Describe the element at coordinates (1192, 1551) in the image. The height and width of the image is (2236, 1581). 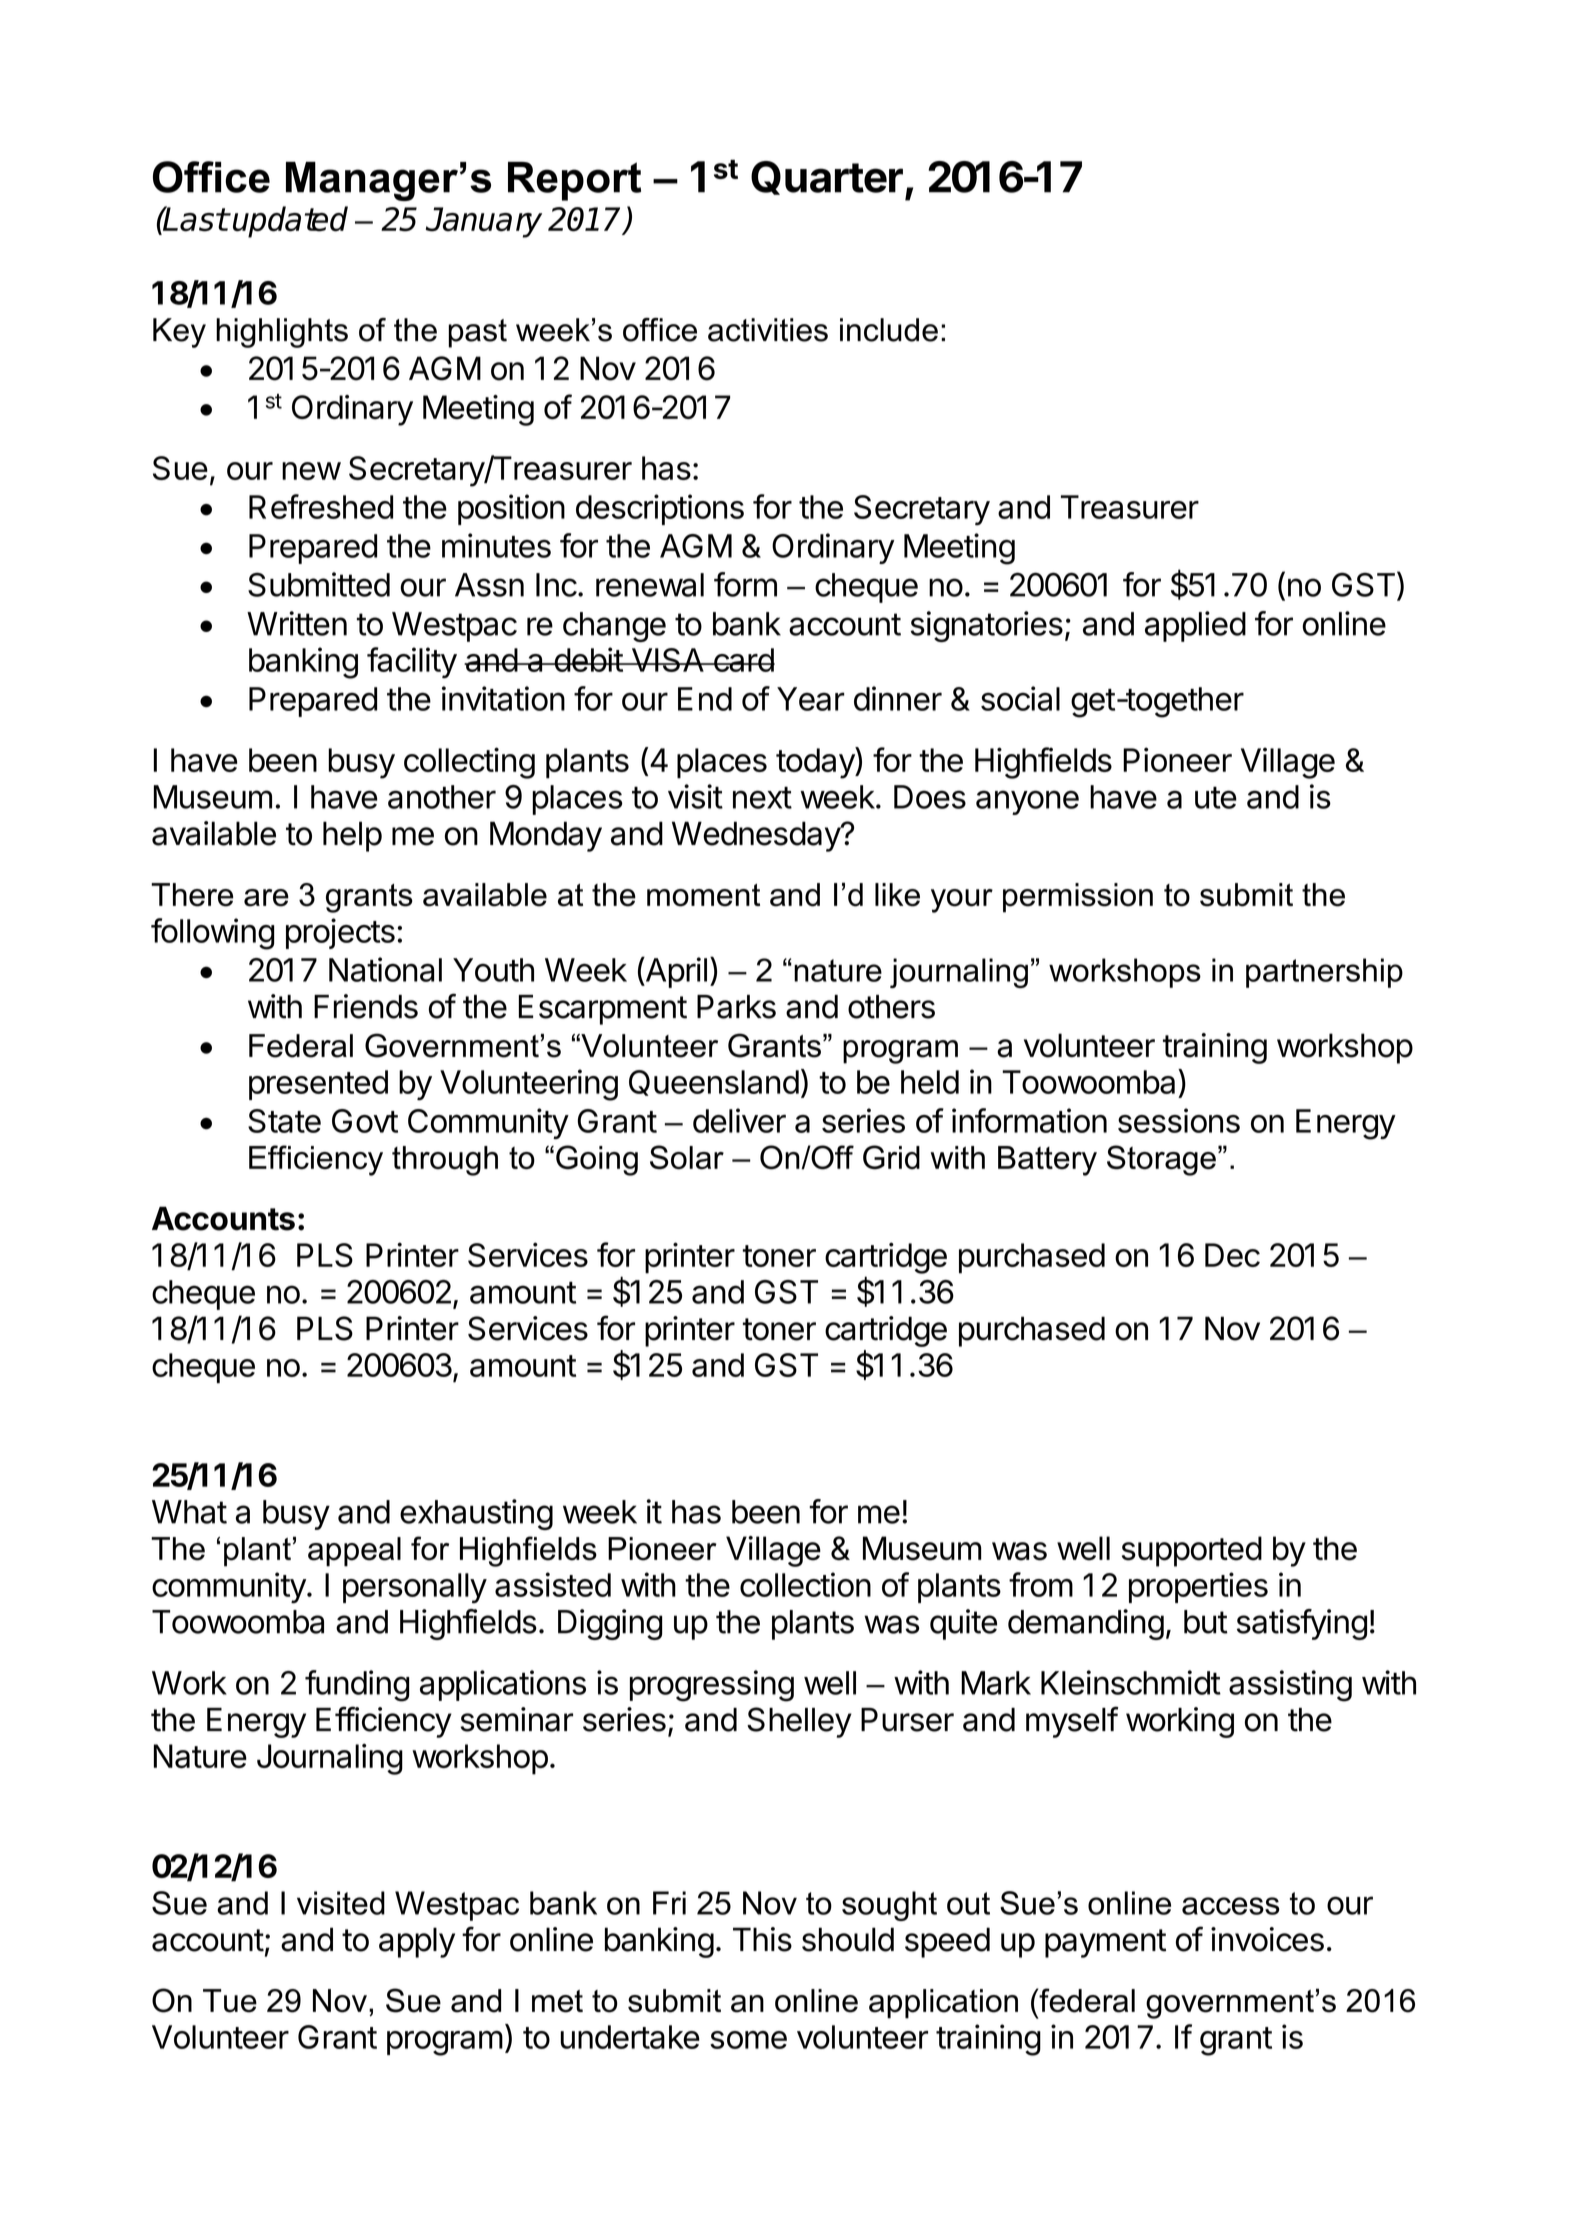
I see `supported` at that location.
